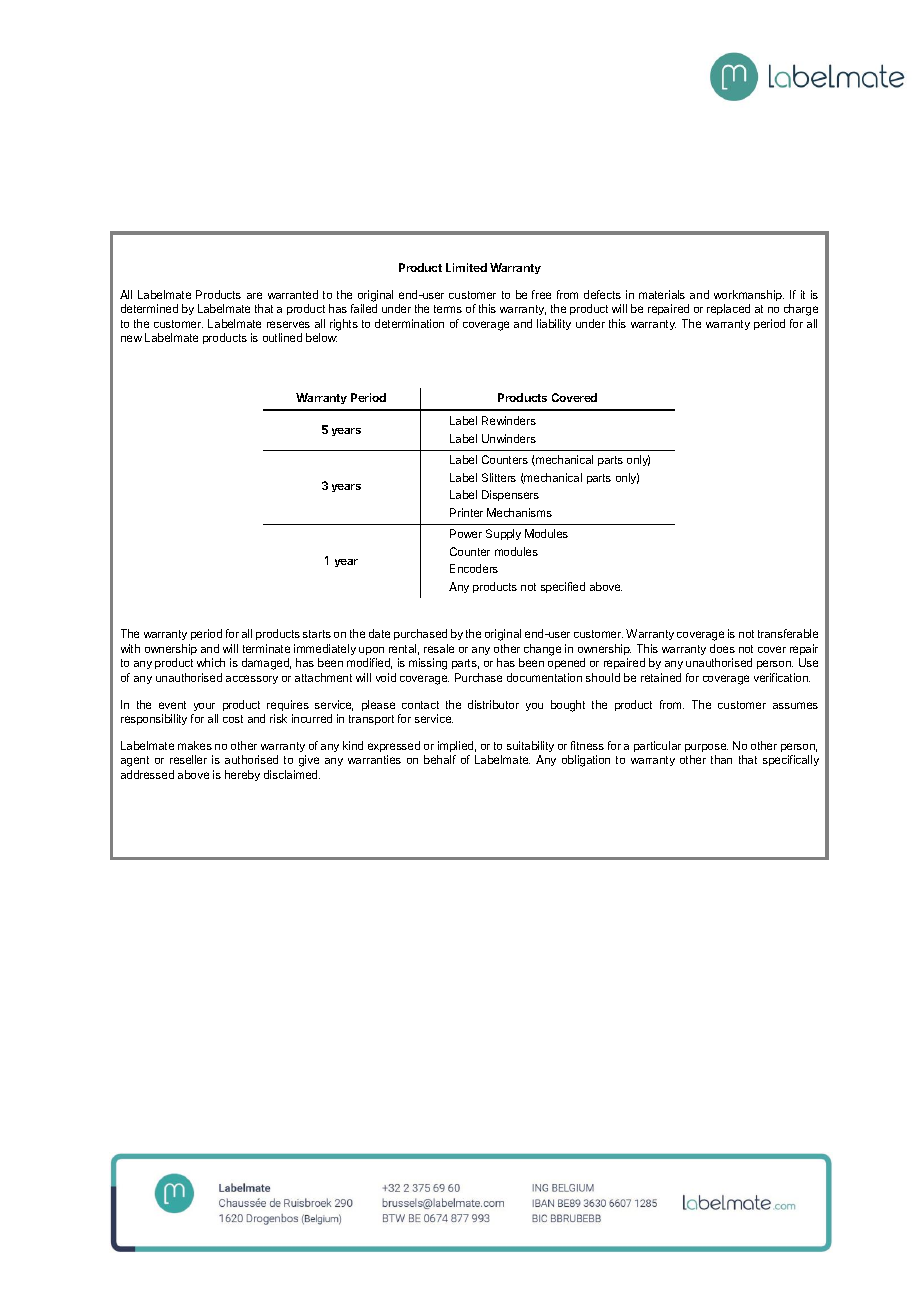 This screenshot has width=924, height=1308. Describe the element at coordinates (466, 512) in the screenshot. I see `Printer` at that location.
